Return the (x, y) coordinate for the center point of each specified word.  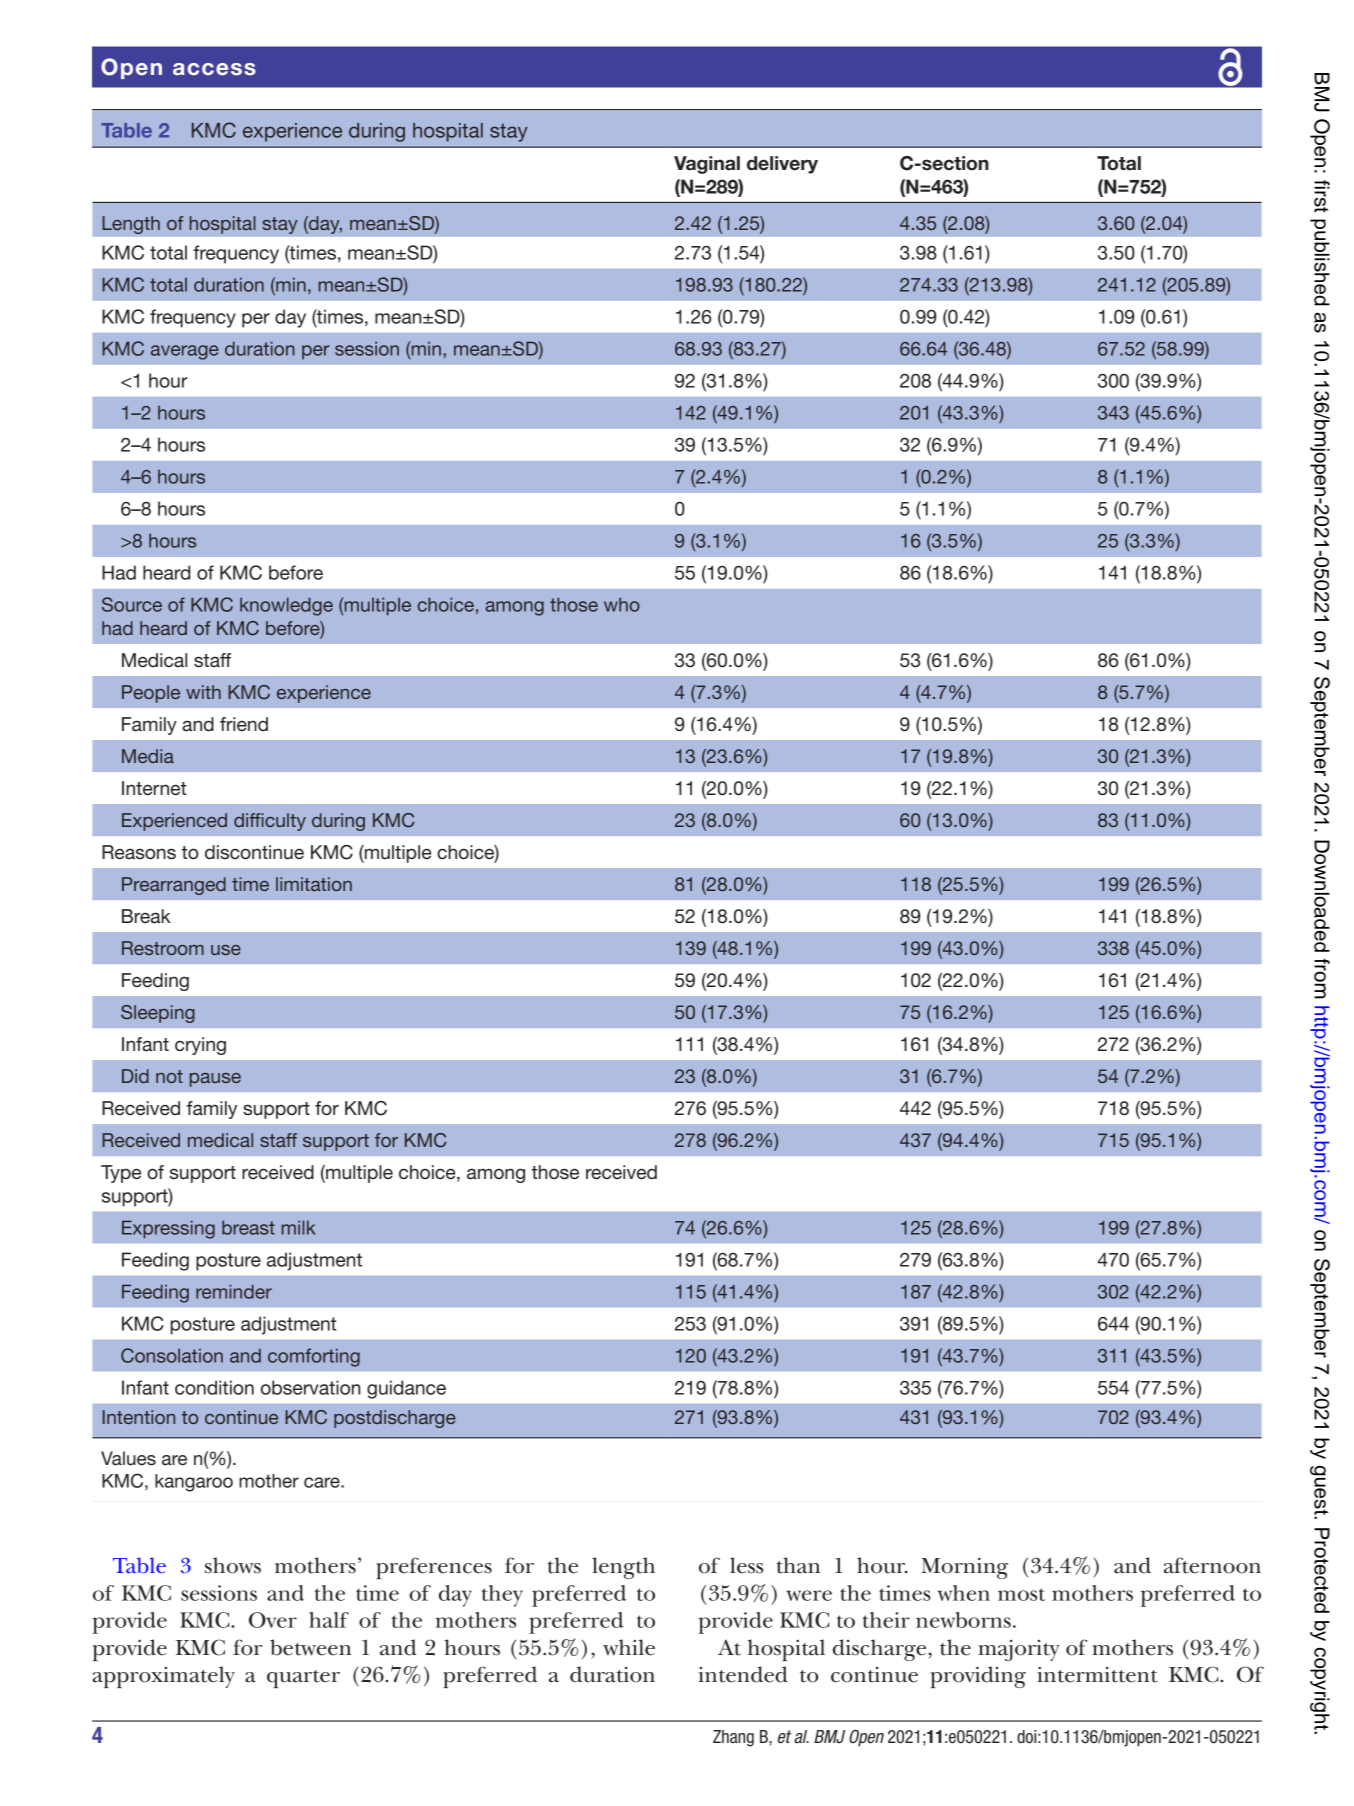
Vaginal (707, 165)
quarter (303, 1679)
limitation (314, 884)
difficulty (270, 822)
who (622, 604)
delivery (782, 165)
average (185, 352)
